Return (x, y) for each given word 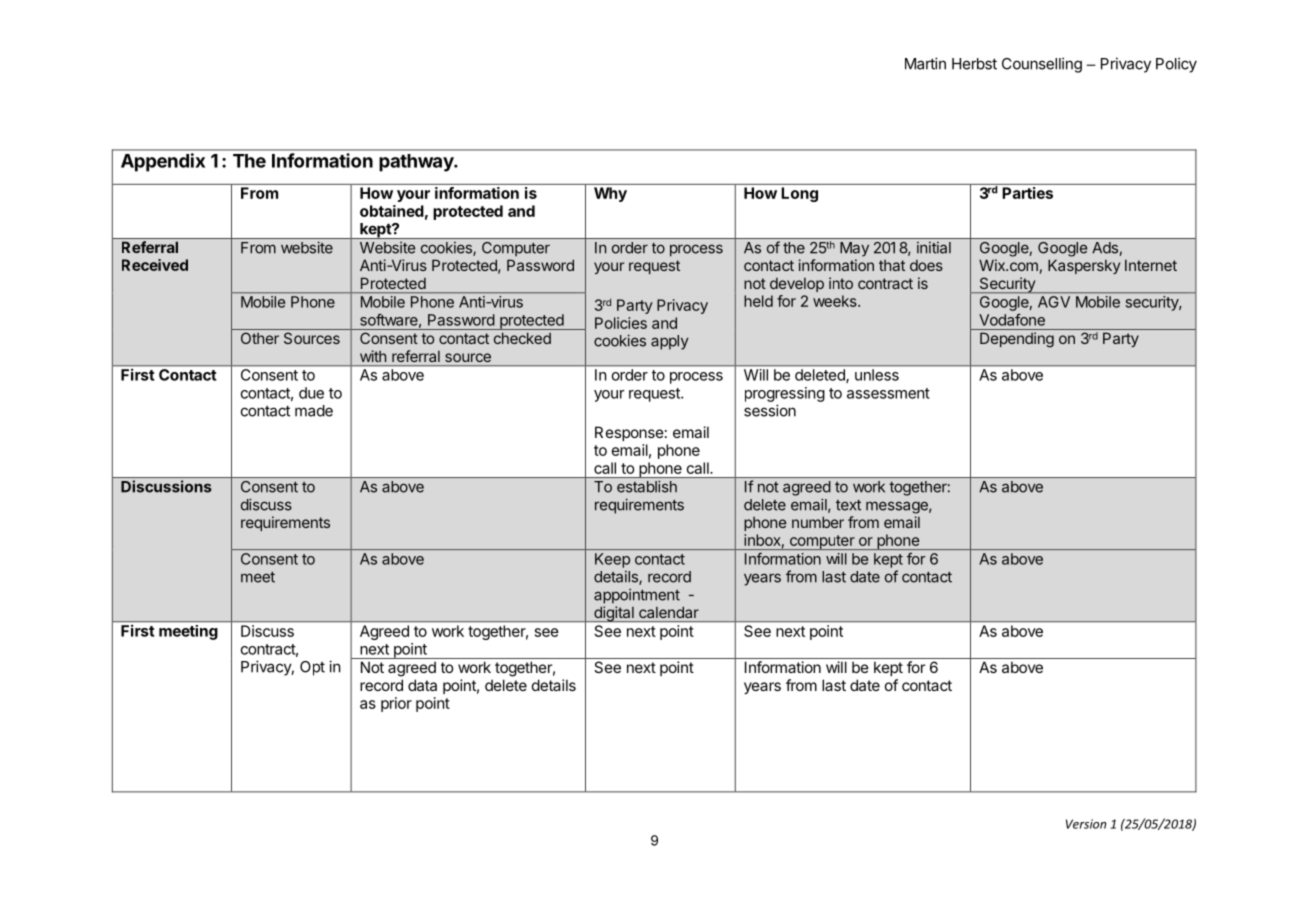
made (314, 411)
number (818, 522)
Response (629, 433)
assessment (888, 393)
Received (155, 265)
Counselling (1042, 65)
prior (396, 704)
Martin (925, 63)
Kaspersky (1084, 266)
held (758, 301)
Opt (312, 668)
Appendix (163, 162)
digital (614, 614)
